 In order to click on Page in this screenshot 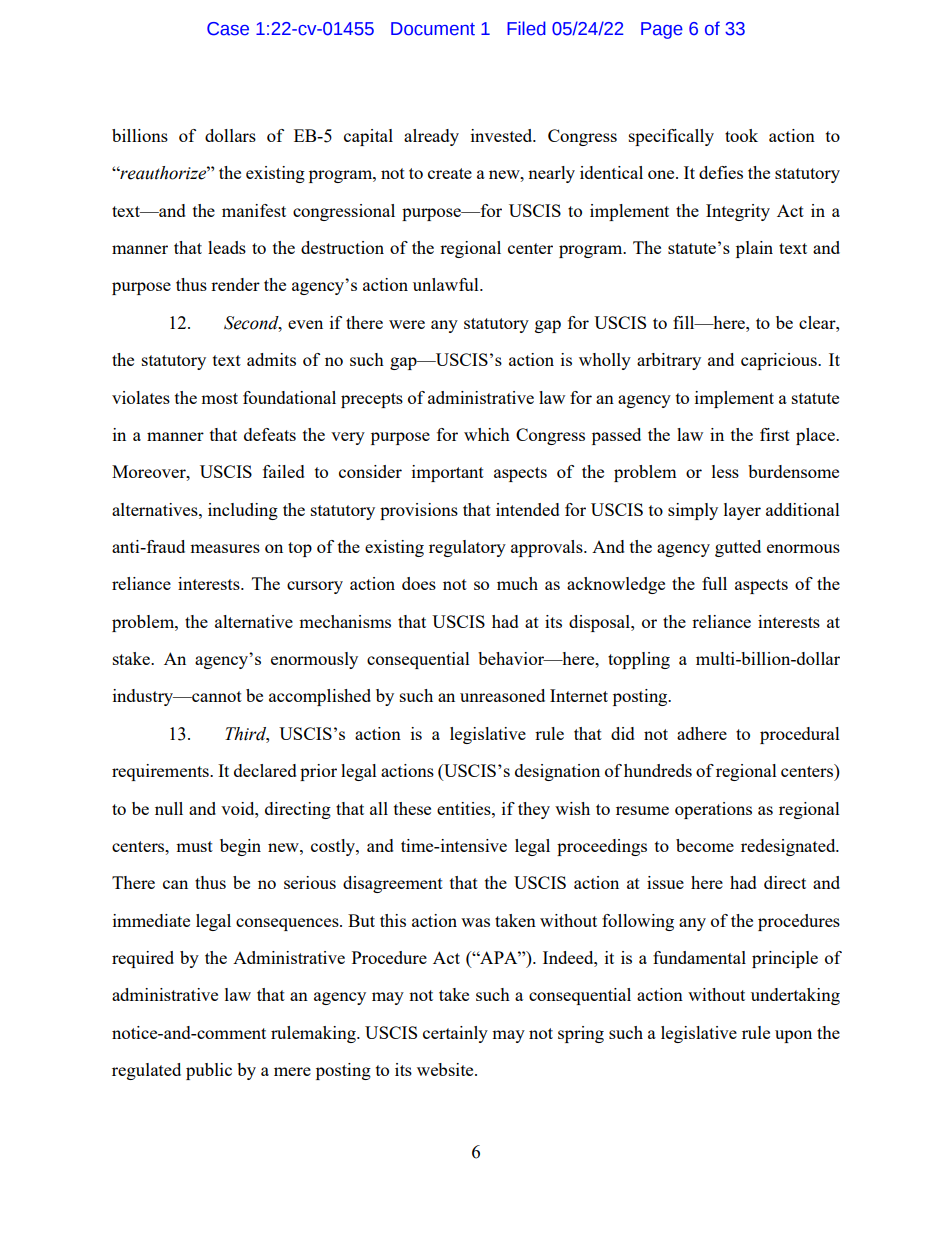, I will do `click(662, 30)`.
